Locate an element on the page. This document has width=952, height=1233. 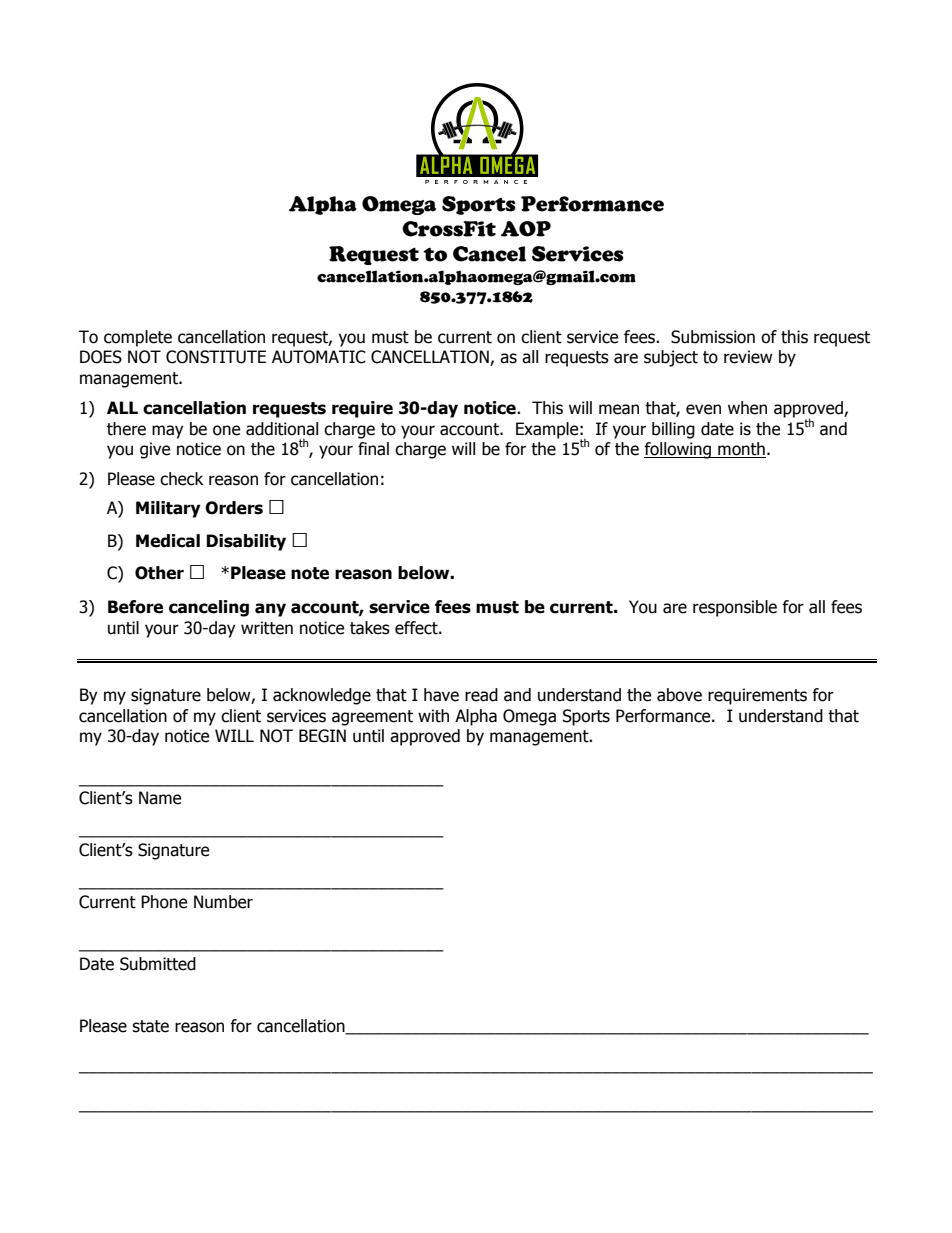
Name is located at coordinates (160, 798).
